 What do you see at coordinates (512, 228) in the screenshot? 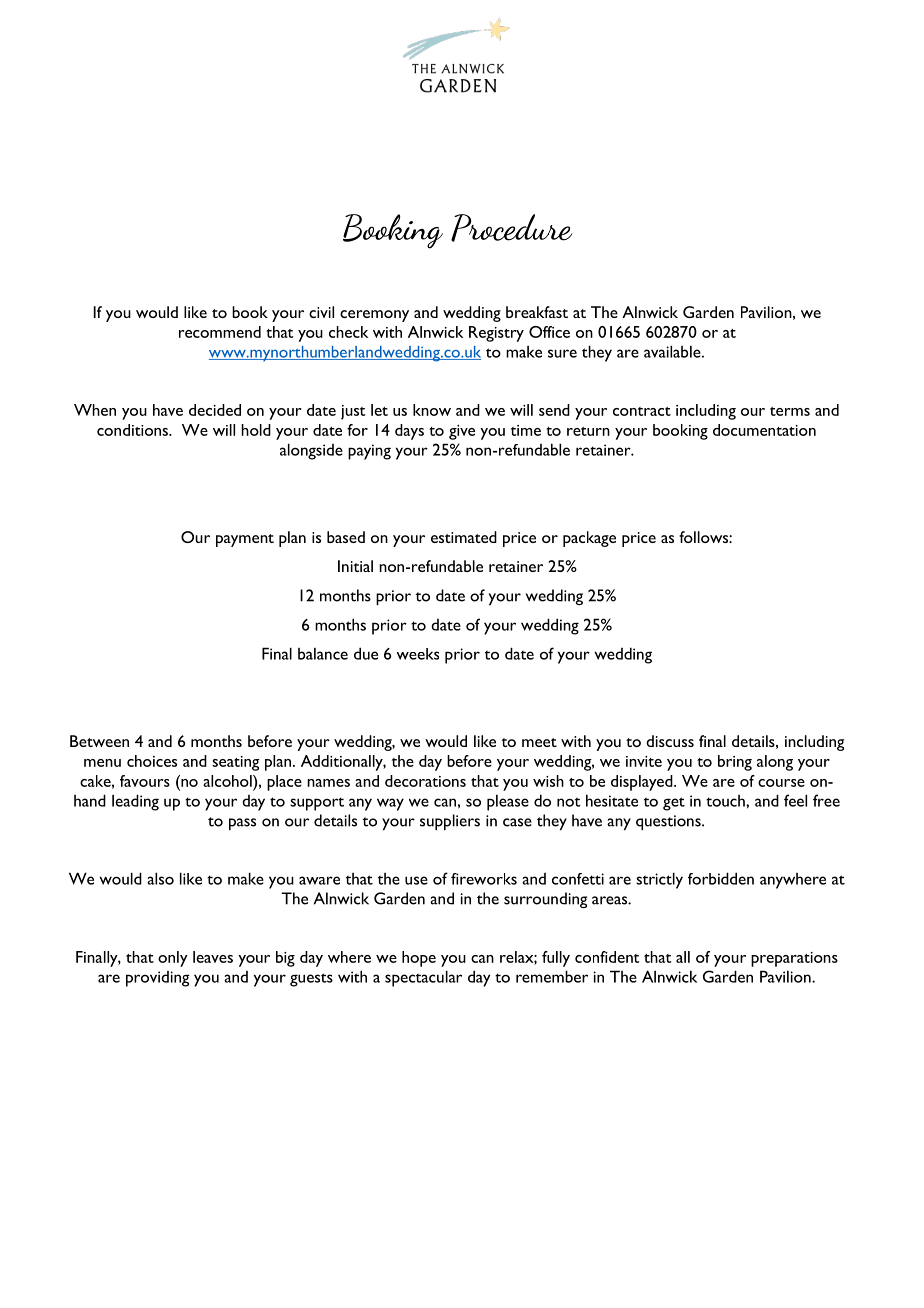
I see `Procedure` at bounding box center [512, 228].
